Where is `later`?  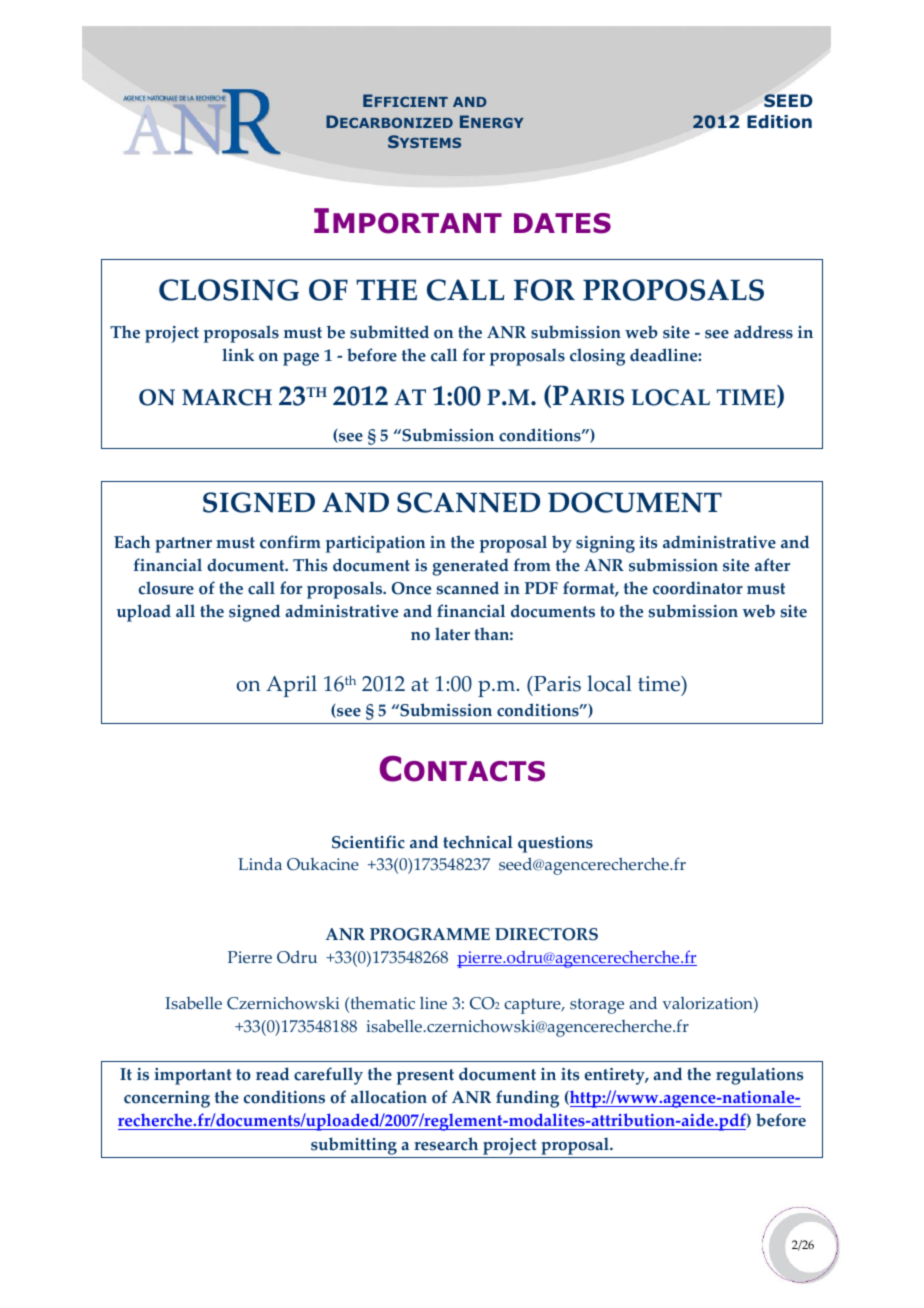 later is located at coordinates (452, 634).
